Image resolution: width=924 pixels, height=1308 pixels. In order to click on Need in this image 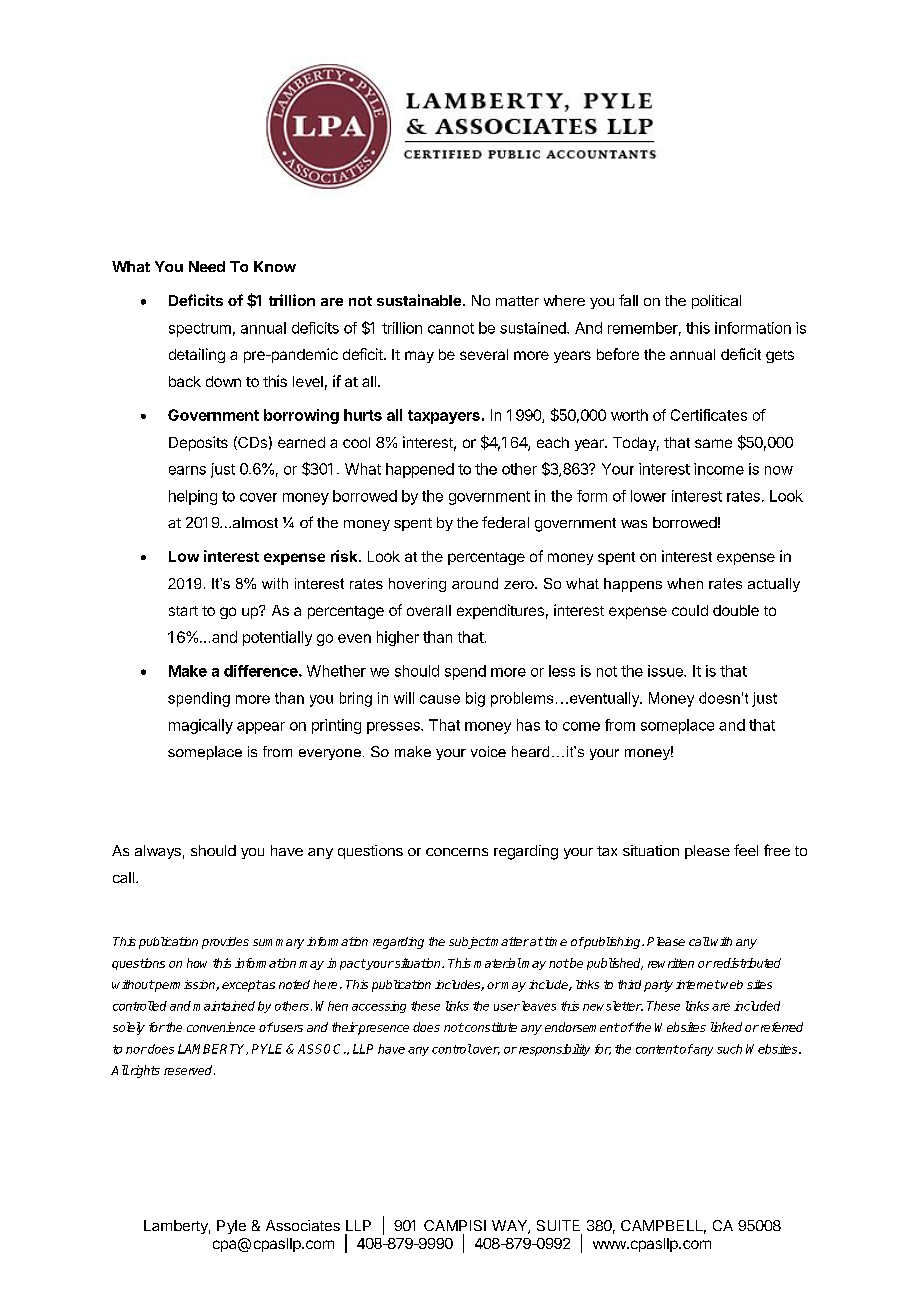, I will do `click(207, 266)`.
